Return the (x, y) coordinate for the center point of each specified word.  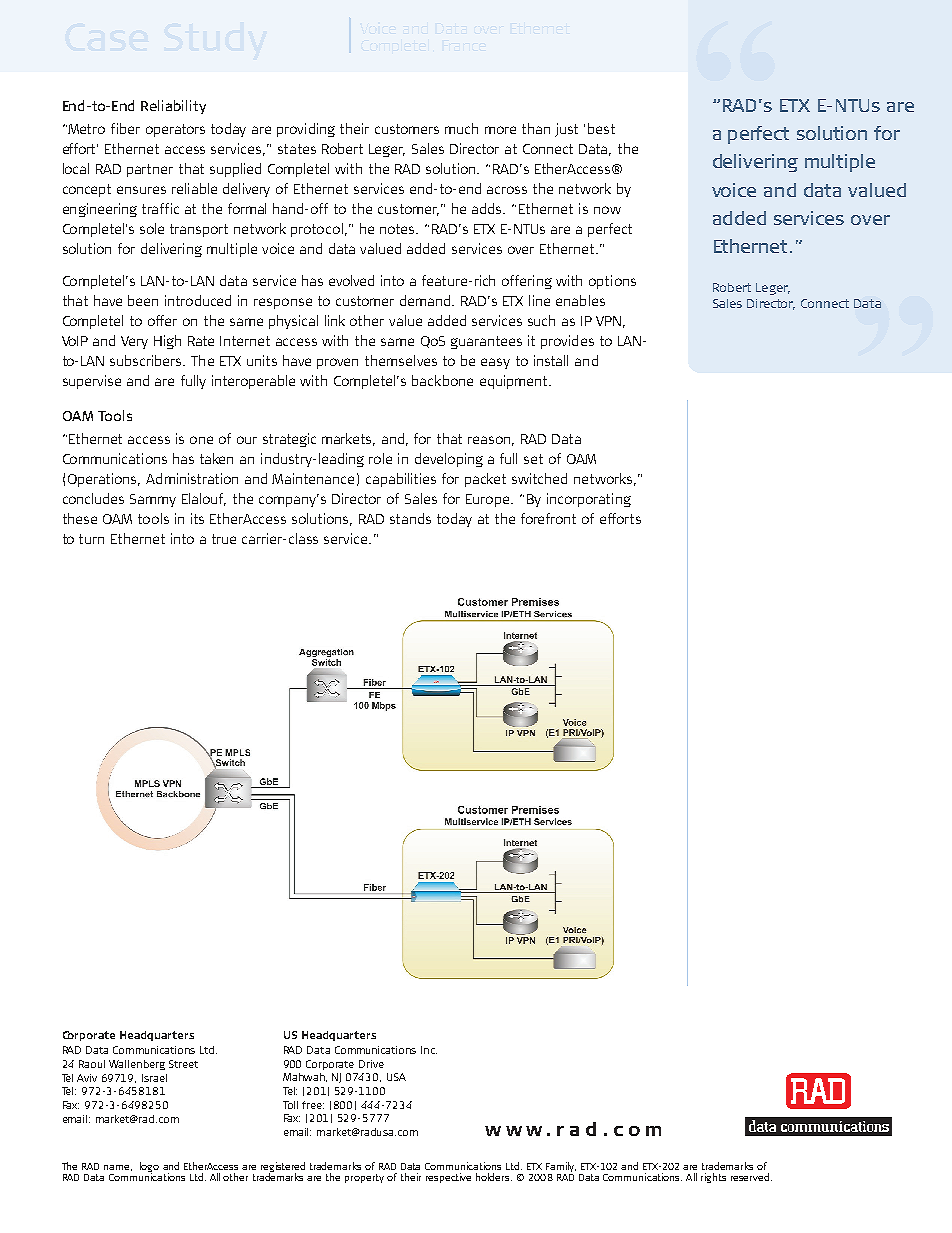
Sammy (153, 500)
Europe (489, 500)
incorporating (589, 500)
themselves (401, 360)
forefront (548, 518)
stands (410, 518)
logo (149, 1168)
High (167, 342)
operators (175, 130)
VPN (608, 321)
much (461, 128)
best (601, 128)
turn (91, 539)
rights (713, 1178)
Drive (371, 1064)
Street (183, 1064)
